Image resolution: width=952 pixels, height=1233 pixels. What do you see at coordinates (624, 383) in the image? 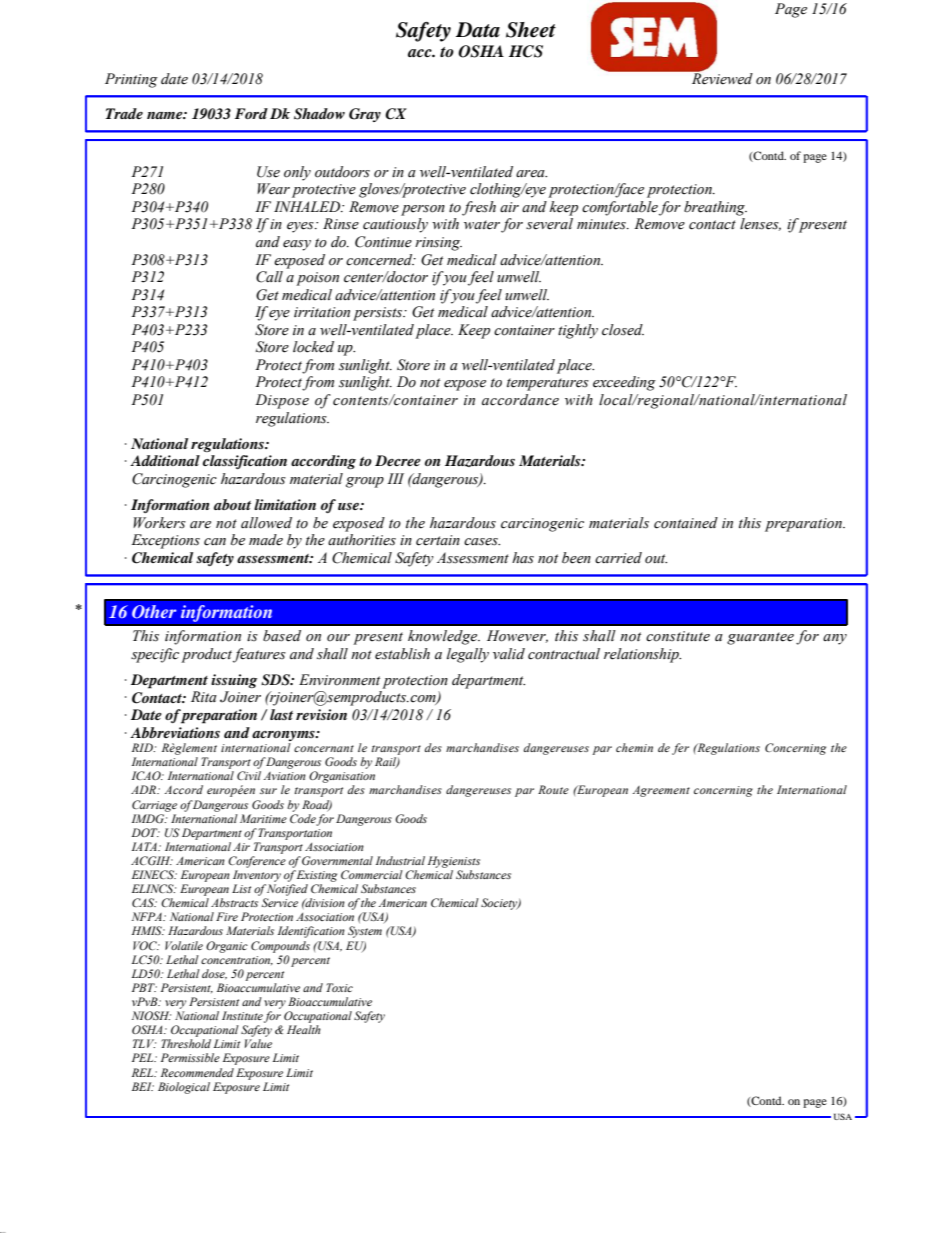
I see `exceeding` at bounding box center [624, 383].
